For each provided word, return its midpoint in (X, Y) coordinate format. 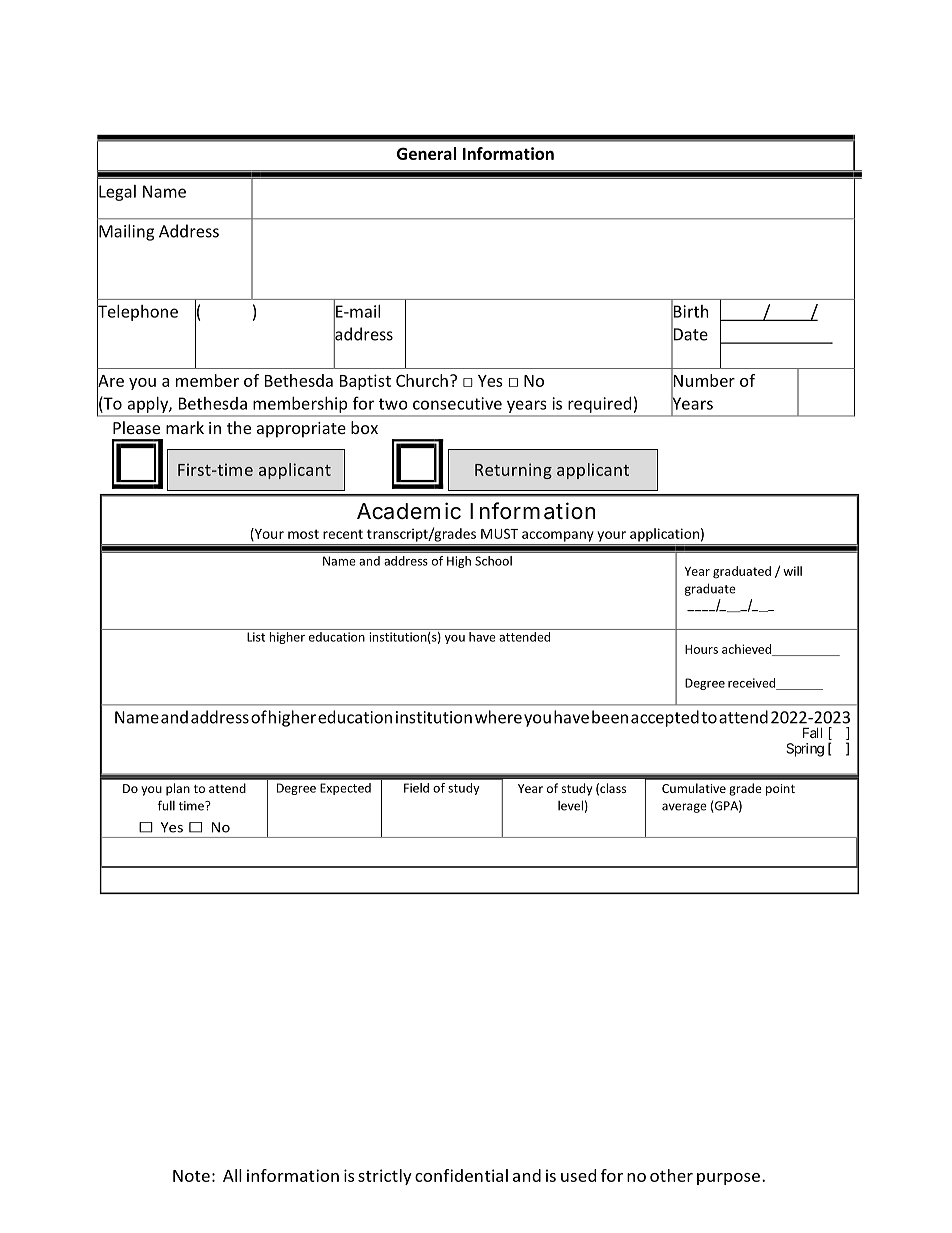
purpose (728, 1179)
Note (191, 1176)
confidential (461, 1175)
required (599, 405)
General (427, 153)
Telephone (137, 312)
